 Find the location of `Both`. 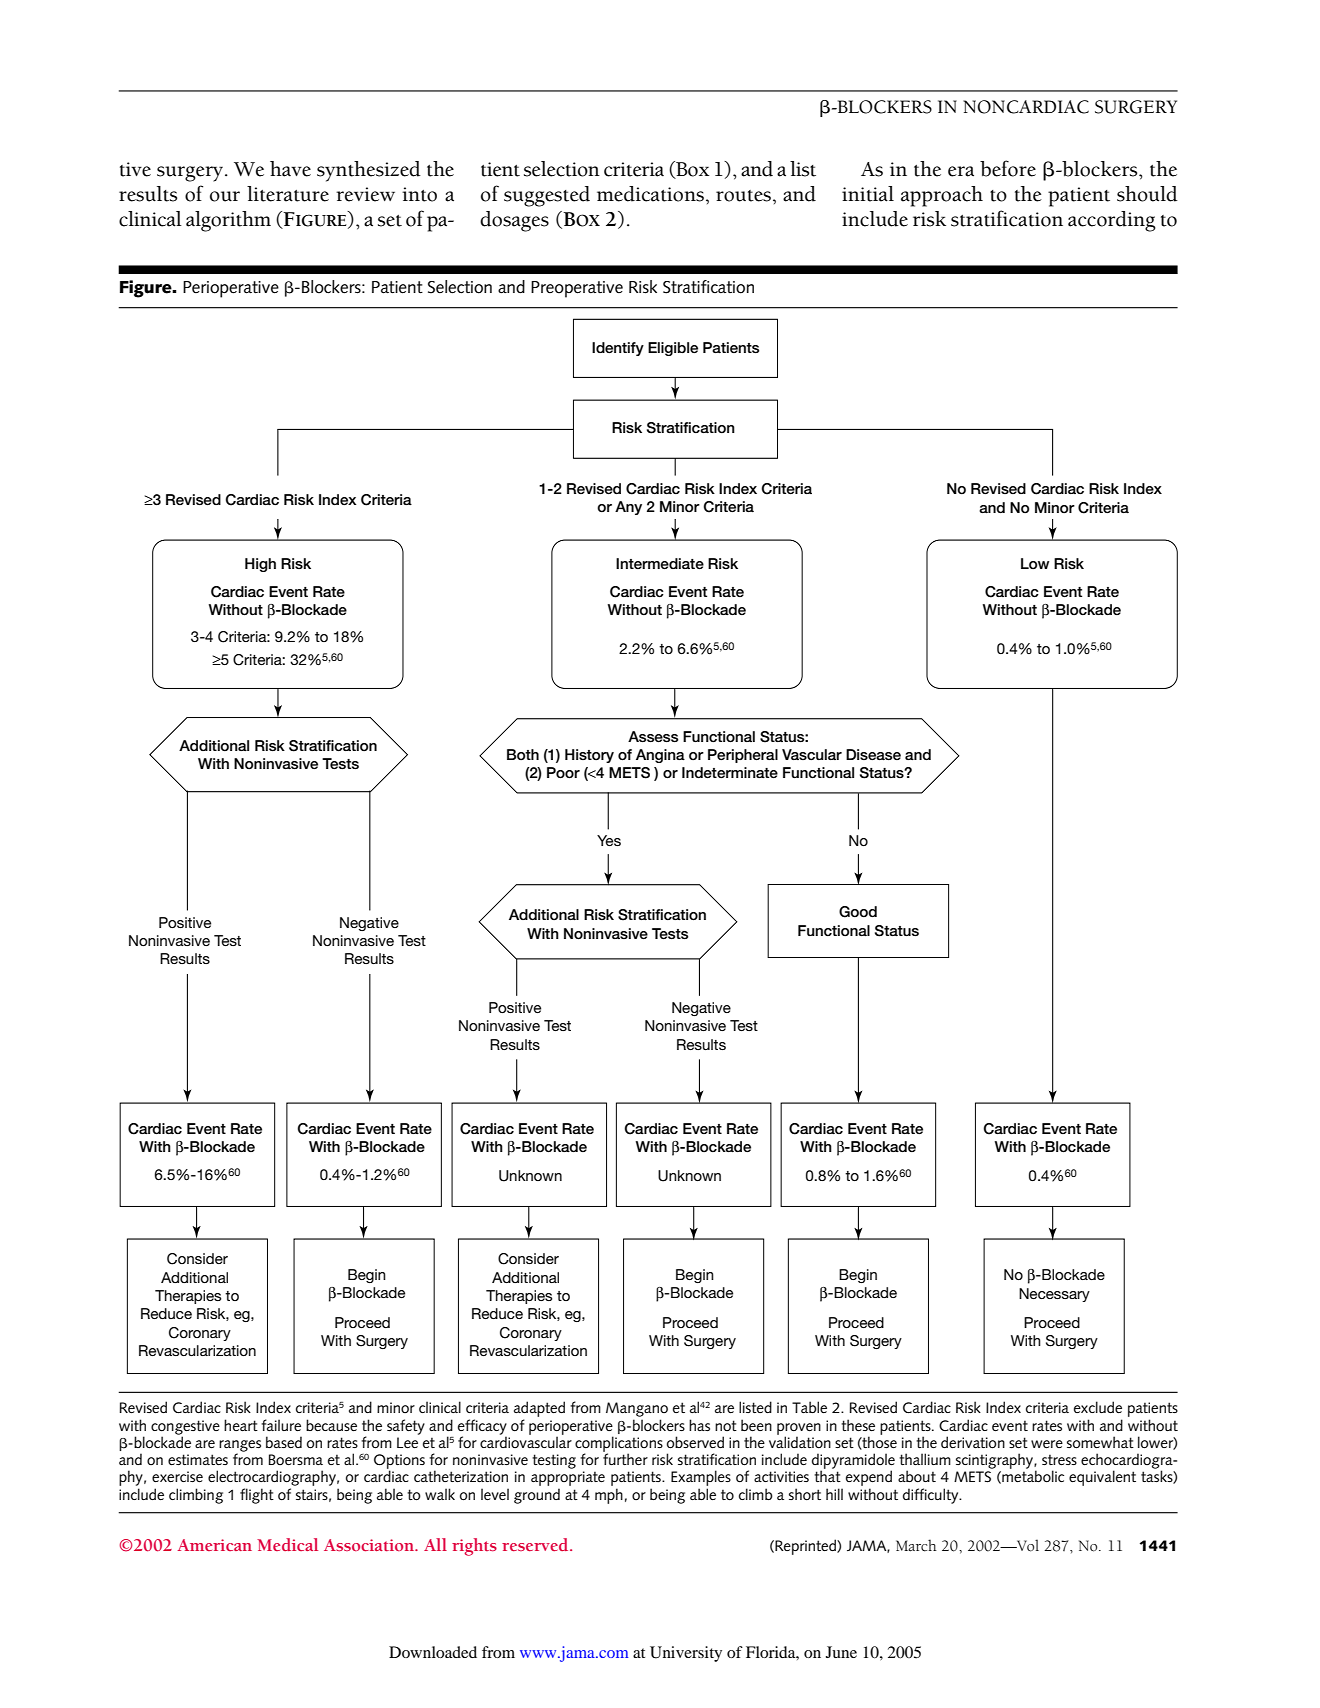

Both is located at coordinates (523, 754).
